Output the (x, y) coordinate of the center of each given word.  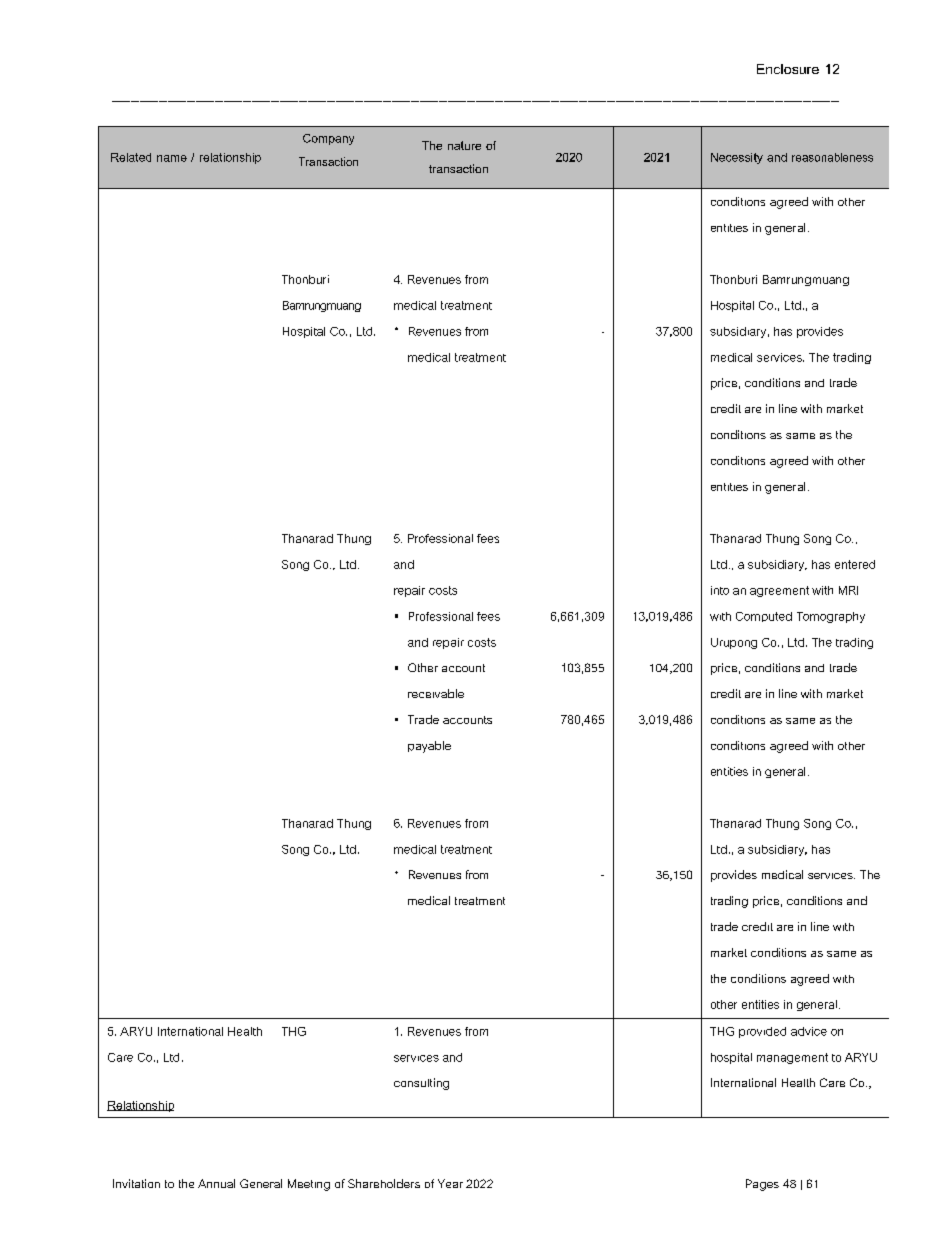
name (172, 158)
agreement (779, 591)
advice (809, 1031)
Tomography (831, 617)
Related (131, 157)
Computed (764, 617)
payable (429, 747)
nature (464, 145)
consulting (421, 1084)
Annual (216, 1183)
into (720, 590)
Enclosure (788, 69)
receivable (436, 693)
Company (328, 139)
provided (762, 1032)
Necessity (737, 158)
